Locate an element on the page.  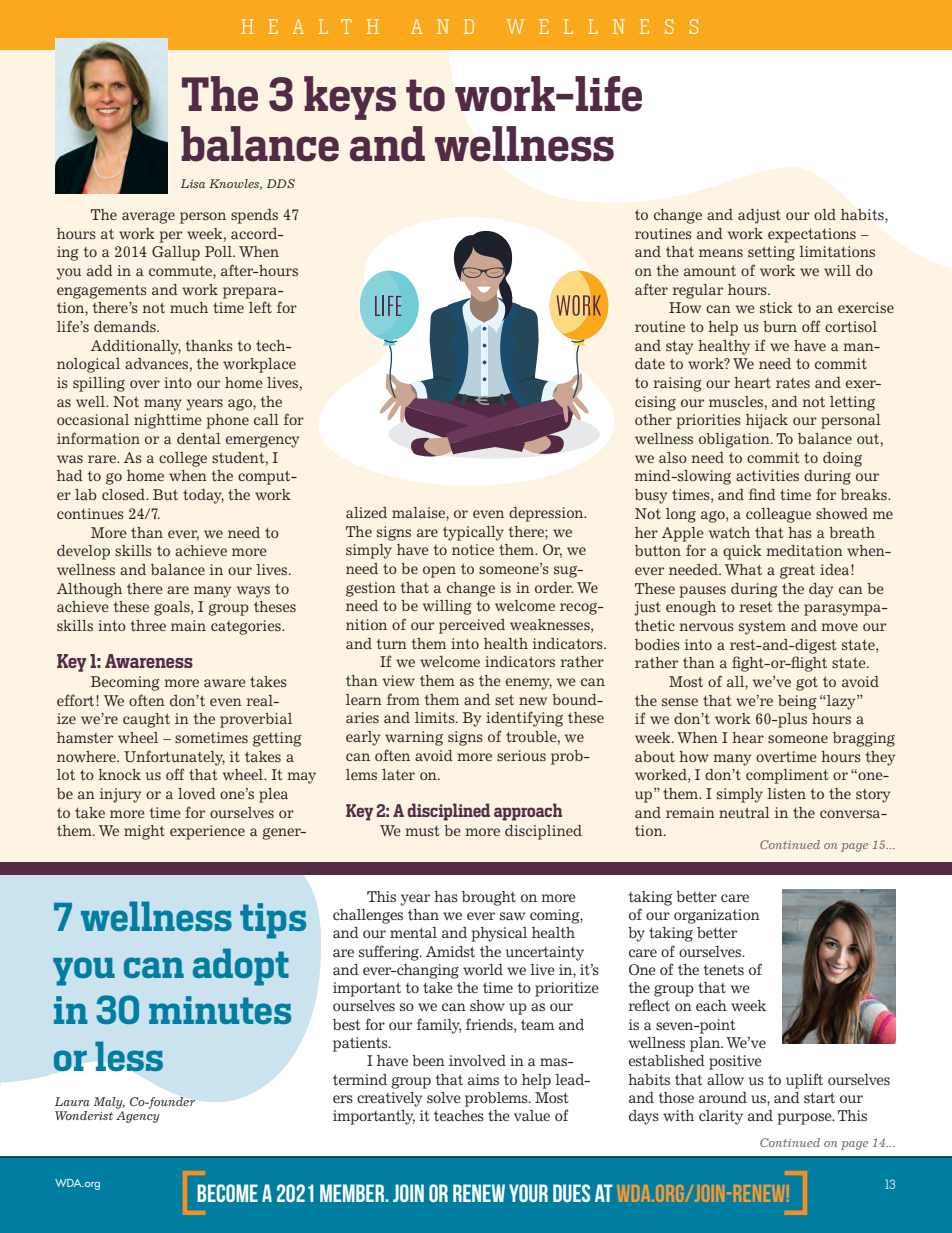
Lisa is located at coordinates (193, 183).
